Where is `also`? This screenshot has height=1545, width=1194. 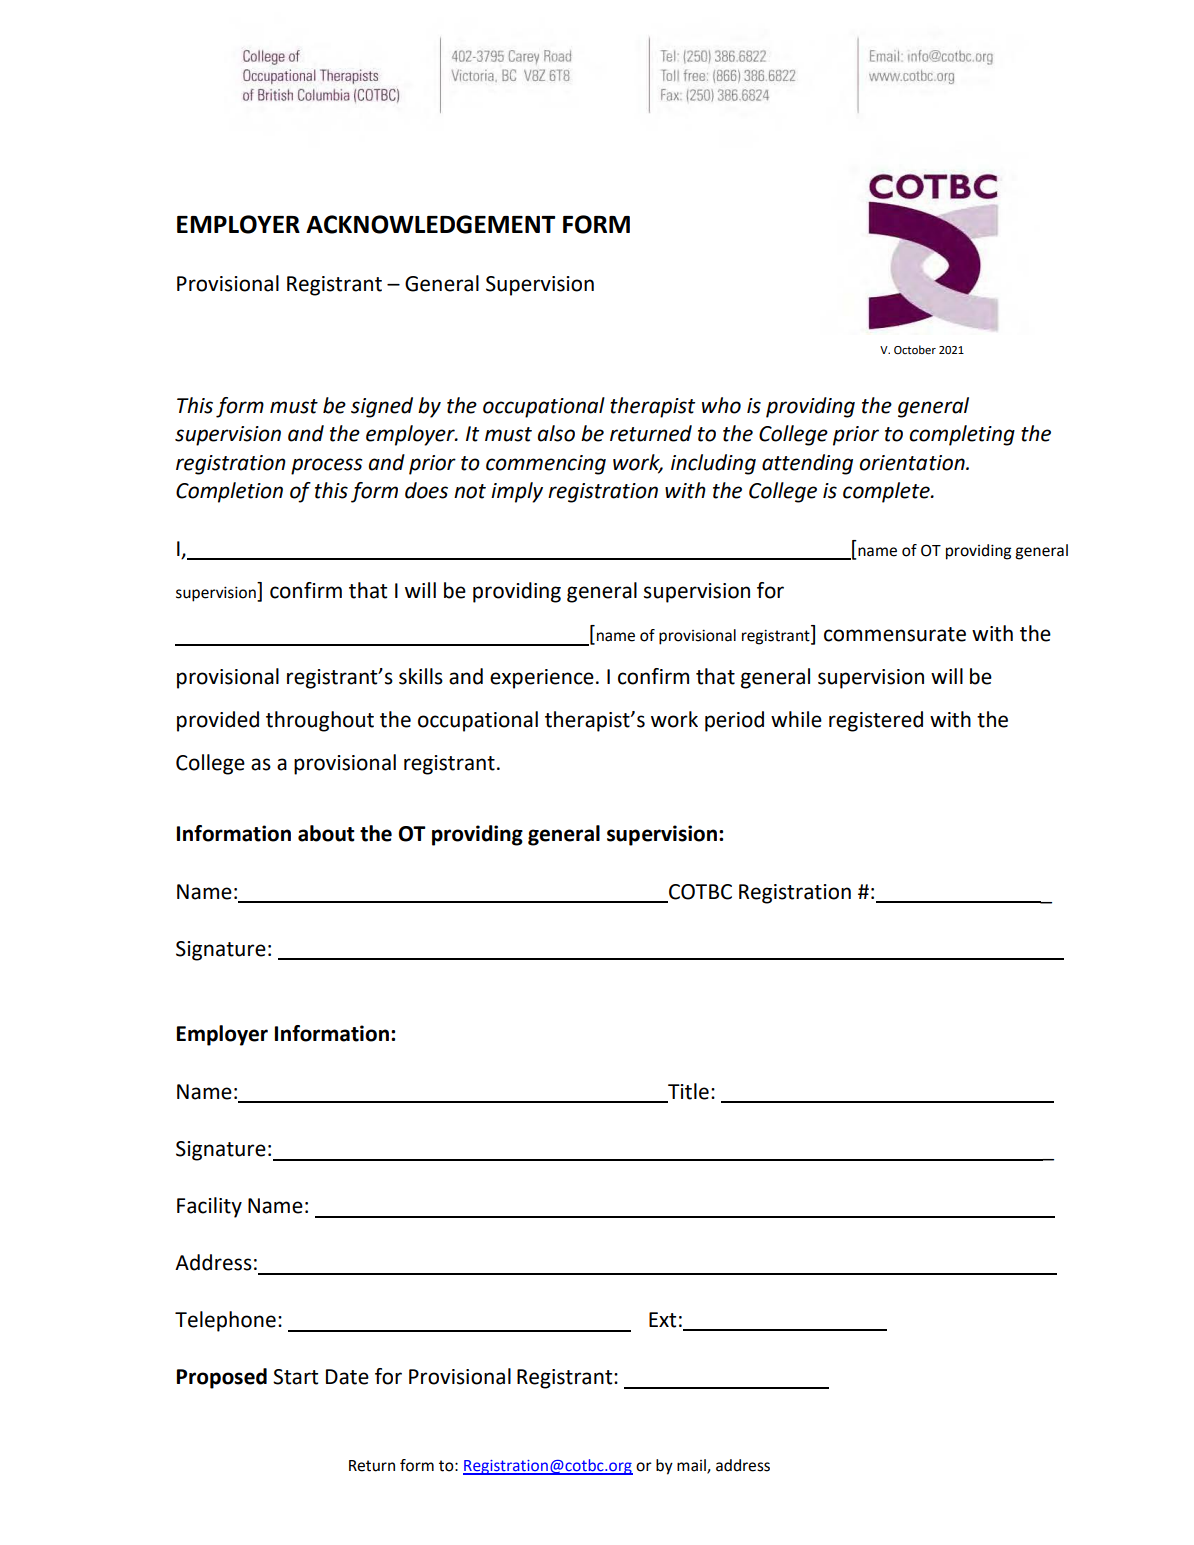 also is located at coordinates (556, 433).
